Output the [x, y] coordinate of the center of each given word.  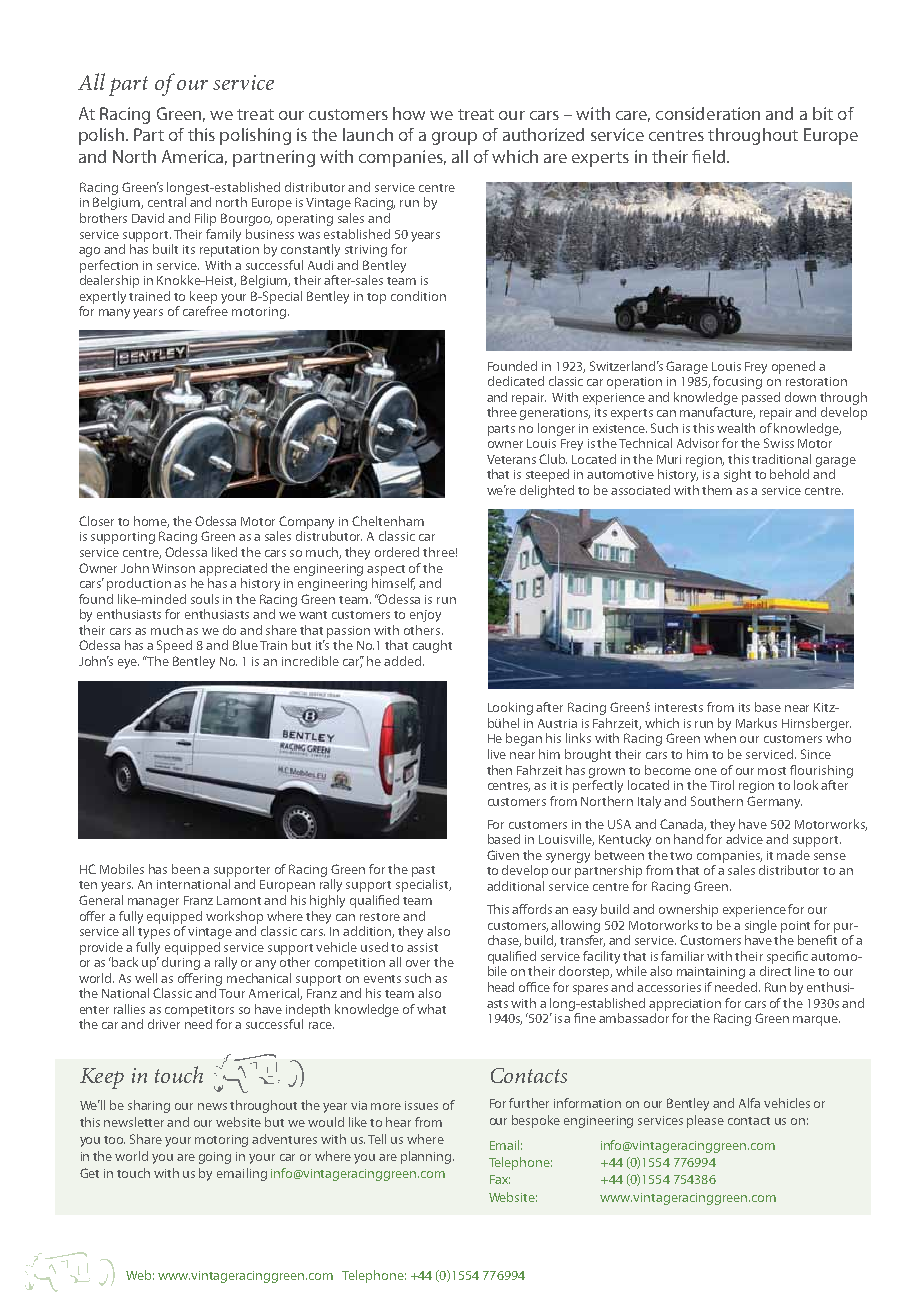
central [167, 202]
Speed [174, 646]
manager [153, 903]
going [215, 1158]
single [761, 926]
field [710, 156]
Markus [756, 723]
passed [761, 398]
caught [432, 646]
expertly [103, 297]
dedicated [516, 381]
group [454, 138]
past [423, 871]
